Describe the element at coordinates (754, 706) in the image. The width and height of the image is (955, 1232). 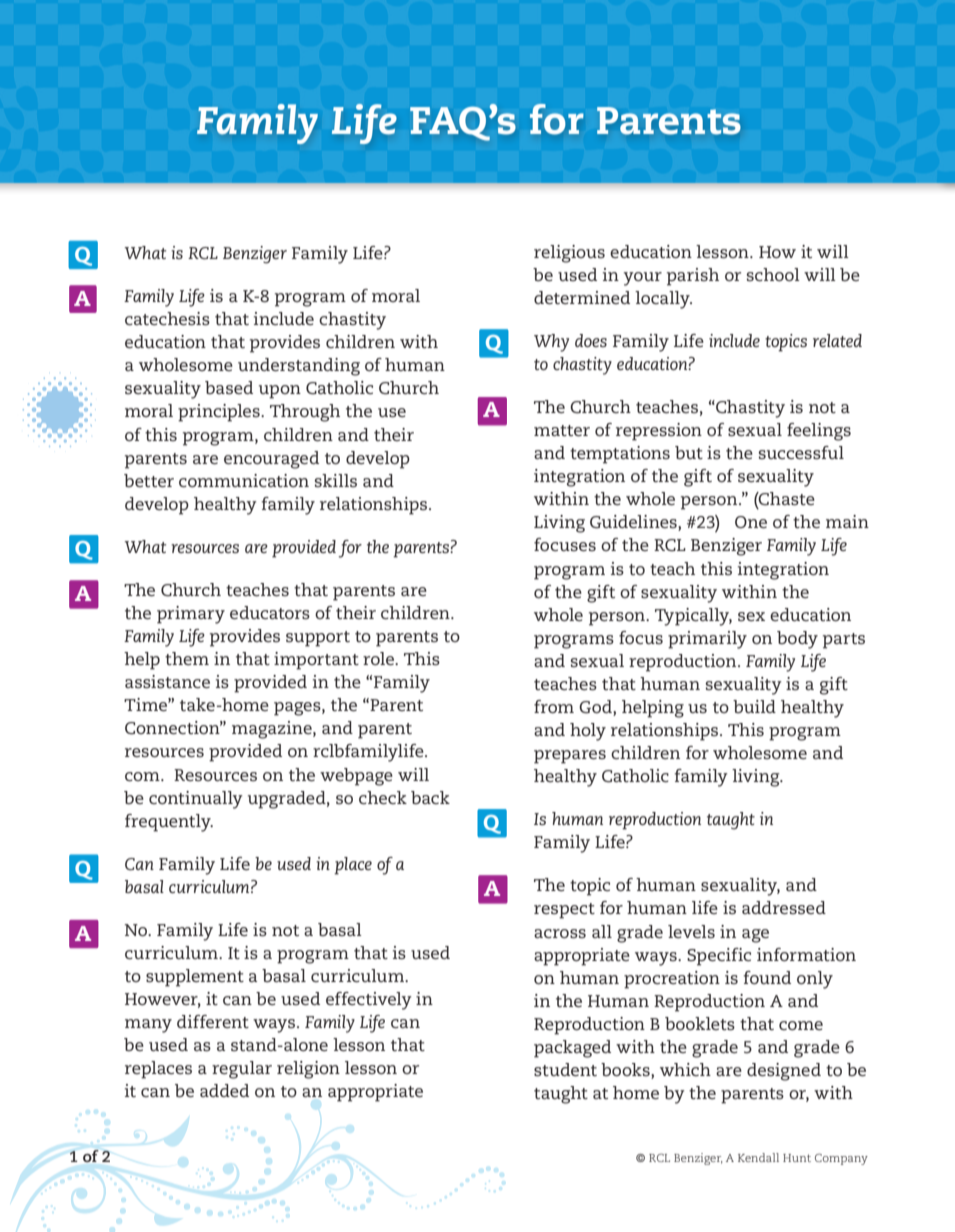
I see `build` at that location.
